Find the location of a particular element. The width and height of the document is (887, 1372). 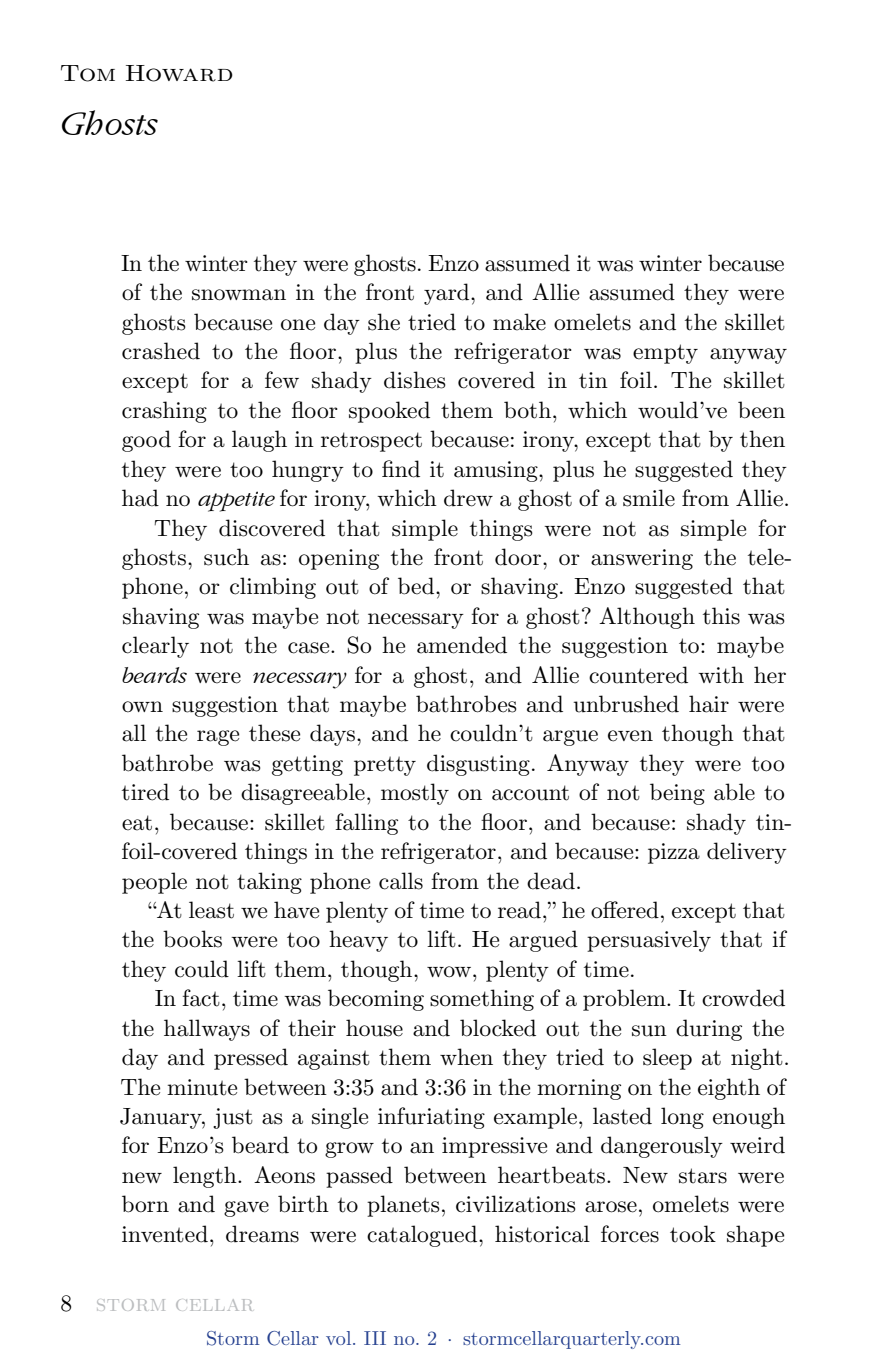

yard is located at coordinates (448, 294).
